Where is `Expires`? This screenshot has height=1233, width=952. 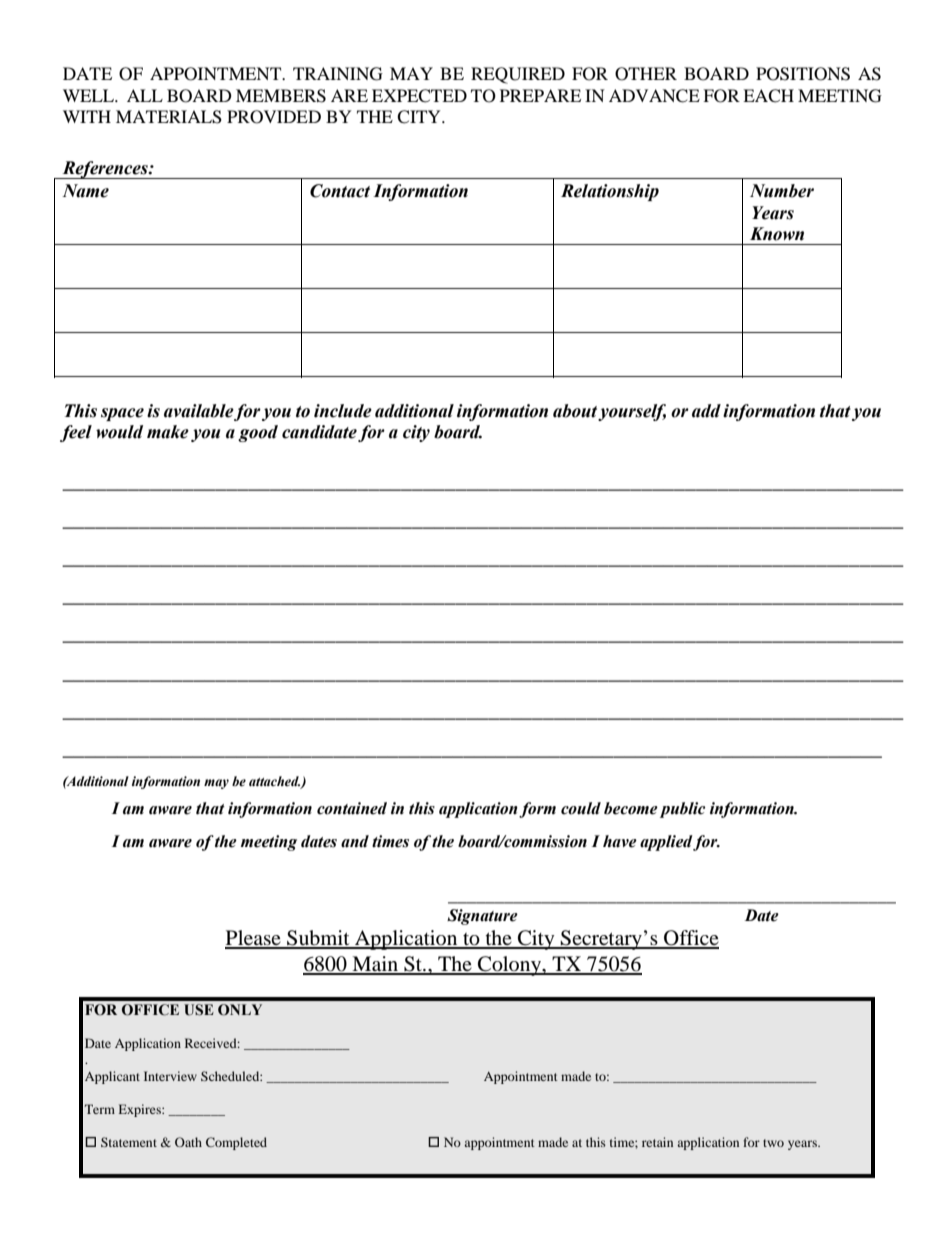
Expires is located at coordinates (141, 1110).
